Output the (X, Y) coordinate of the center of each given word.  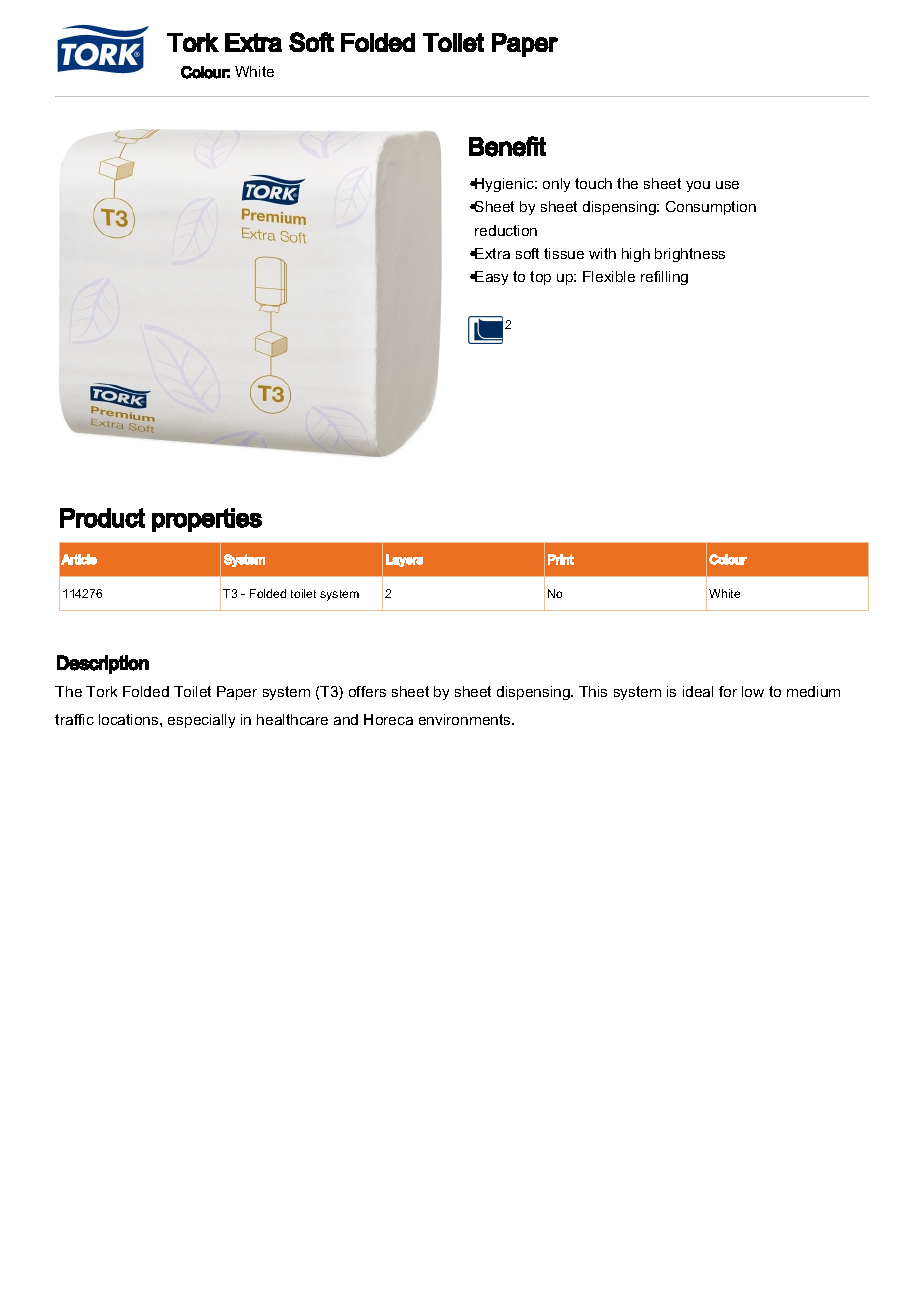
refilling (664, 278)
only (556, 185)
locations (130, 719)
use (727, 185)
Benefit (507, 146)
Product (102, 518)
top (540, 278)
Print (561, 559)
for (728, 691)
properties (207, 520)
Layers (404, 560)
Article (79, 559)
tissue (564, 253)
